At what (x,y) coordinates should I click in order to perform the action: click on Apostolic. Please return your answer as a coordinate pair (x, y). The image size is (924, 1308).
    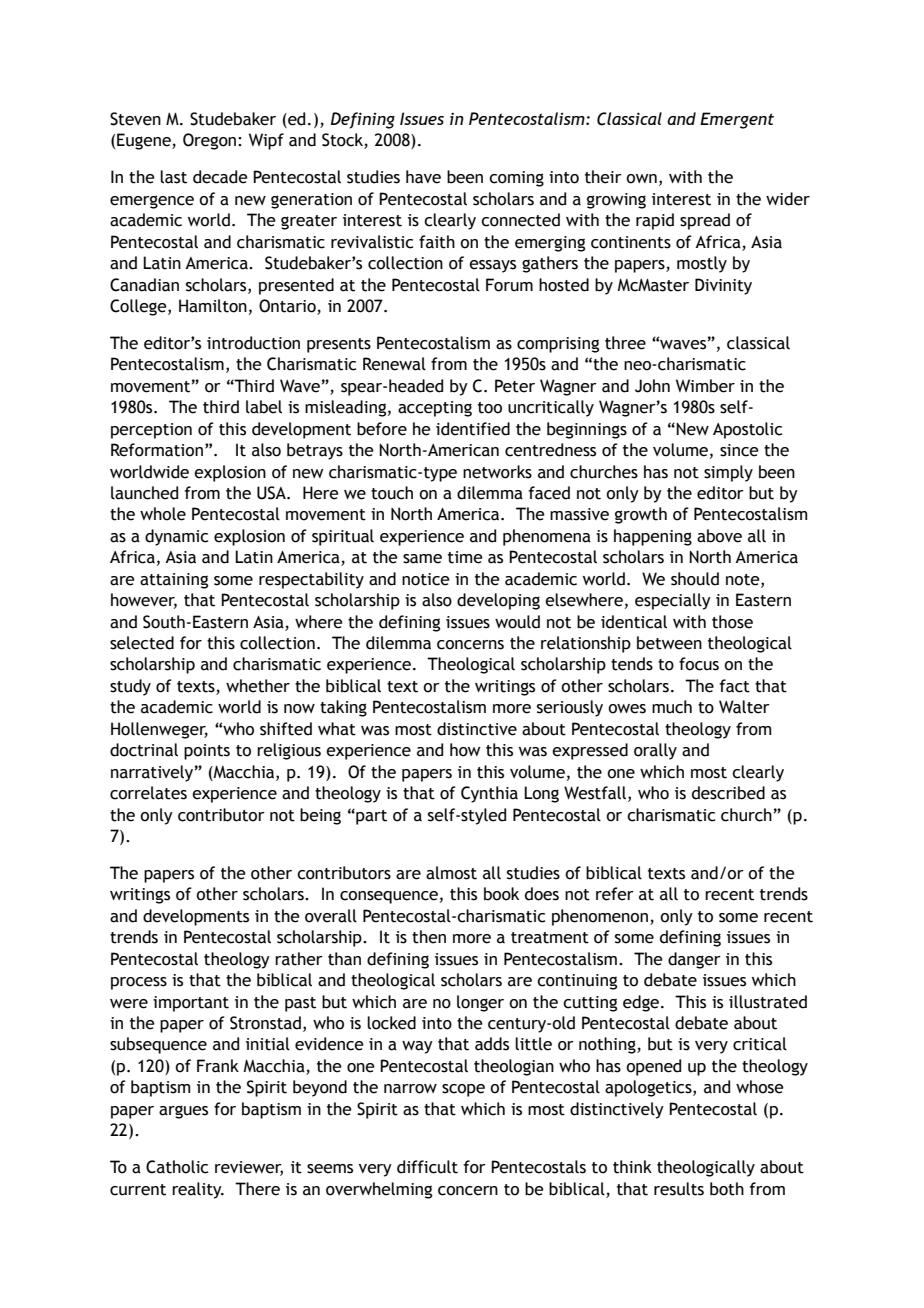
    Looking at the image, I should click on (747, 430).
